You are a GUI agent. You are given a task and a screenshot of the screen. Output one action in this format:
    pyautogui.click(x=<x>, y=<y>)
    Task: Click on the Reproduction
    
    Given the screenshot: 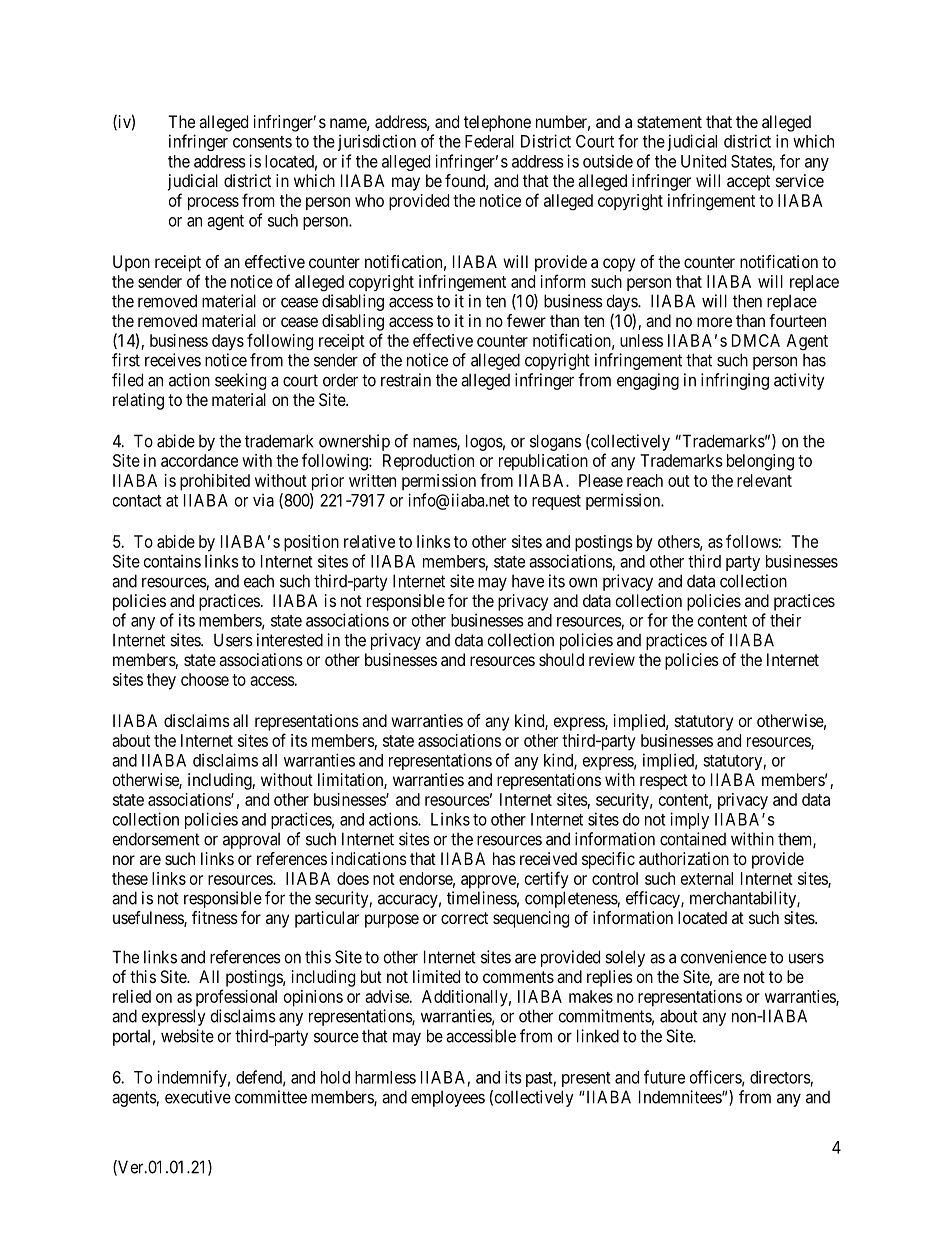 What is the action you would take?
    pyautogui.click(x=428, y=462)
